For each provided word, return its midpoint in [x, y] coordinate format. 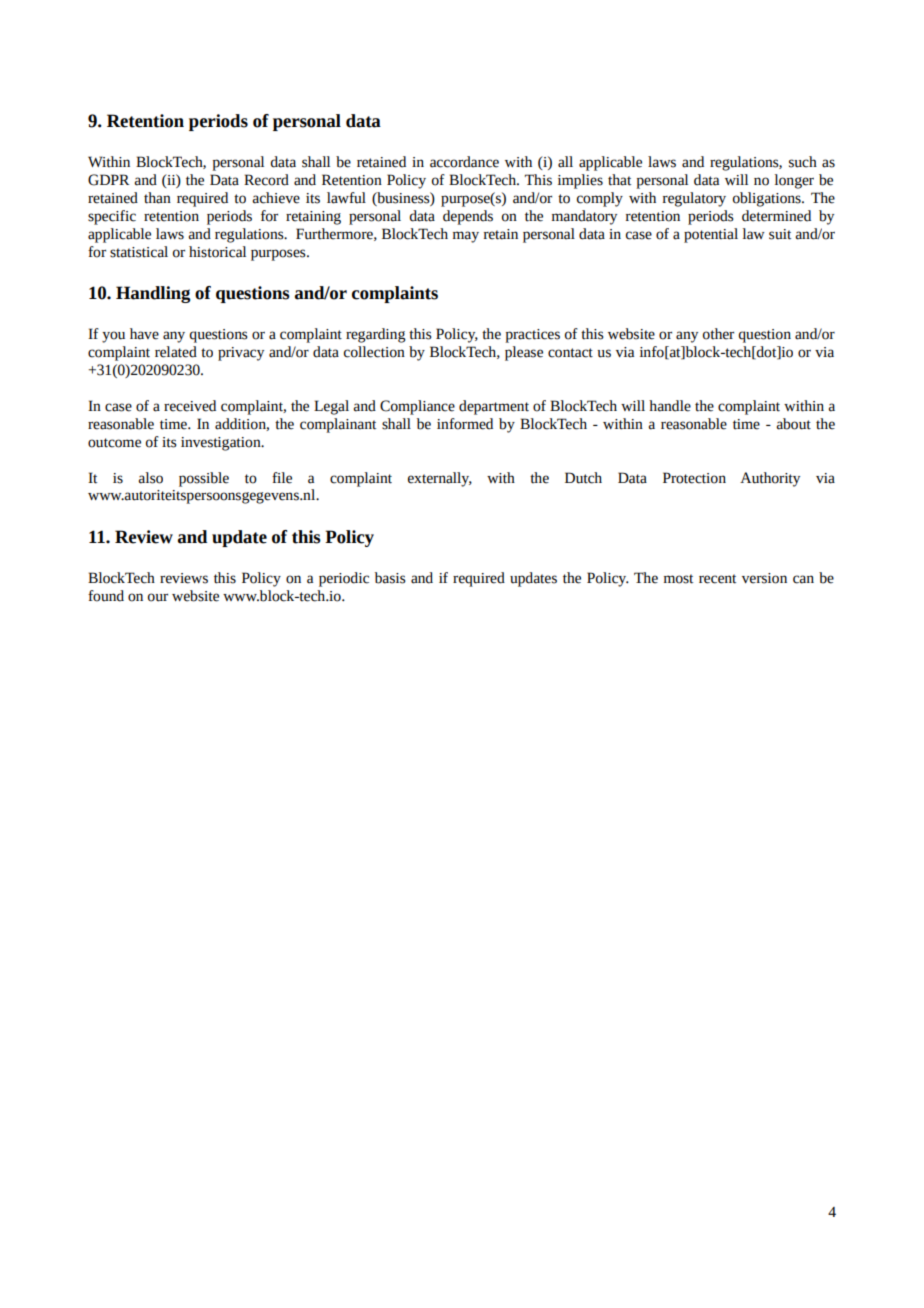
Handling [153, 294]
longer [794, 181]
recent [717, 579]
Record [266, 180]
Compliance [417, 407]
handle [670, 406]
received [190, 406]
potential [711, 235]
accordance [464, 162]
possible [204, 479]
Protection [694, 478]
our [158, 597]
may [466, 237]
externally [440, 479]
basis [390, 578]
